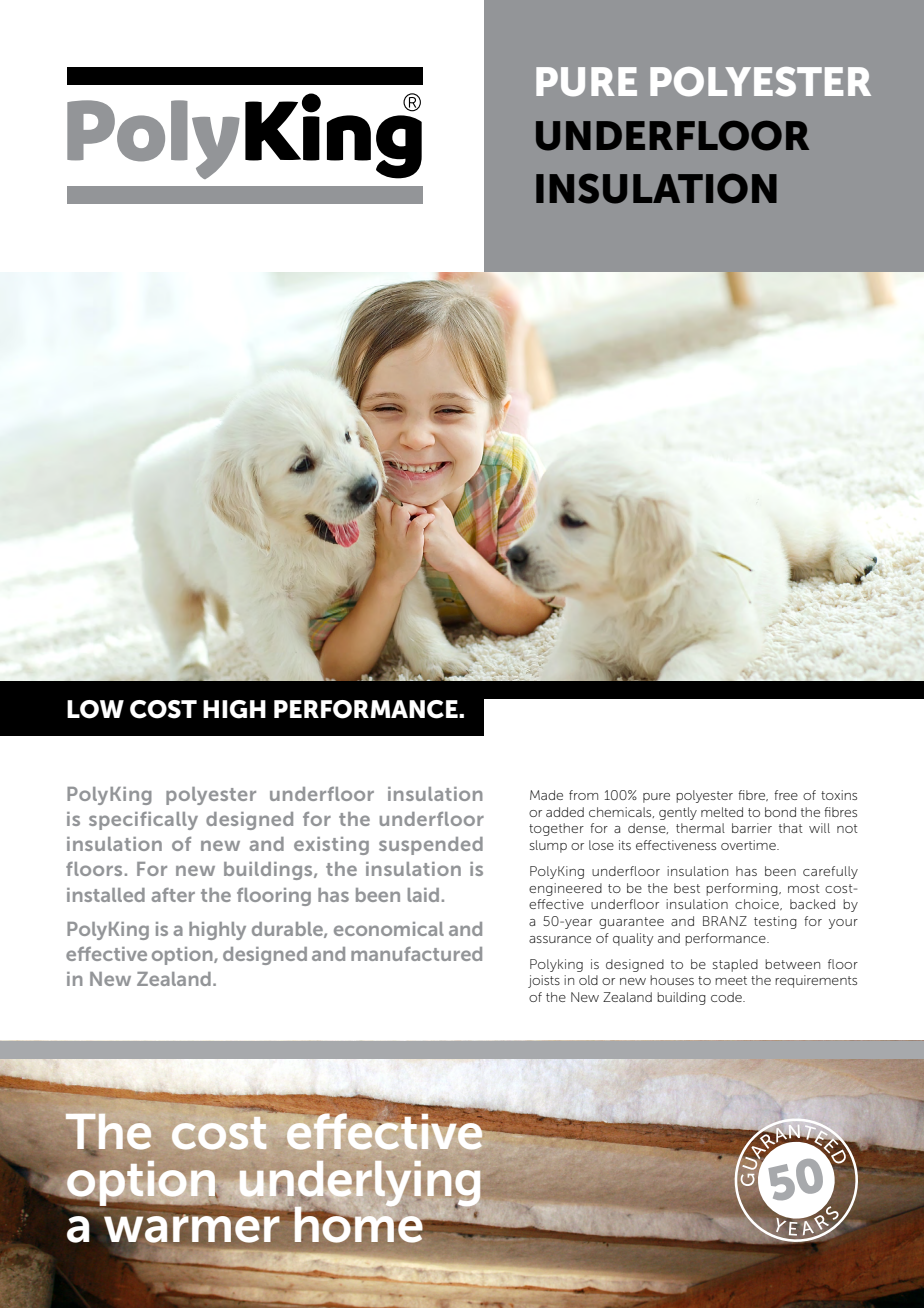 Image resolution: width=924 pixels, height=1308 pixels. Describe the element at coordinates (416, 954) in the screenshot. I see `manufactured` at that location.
